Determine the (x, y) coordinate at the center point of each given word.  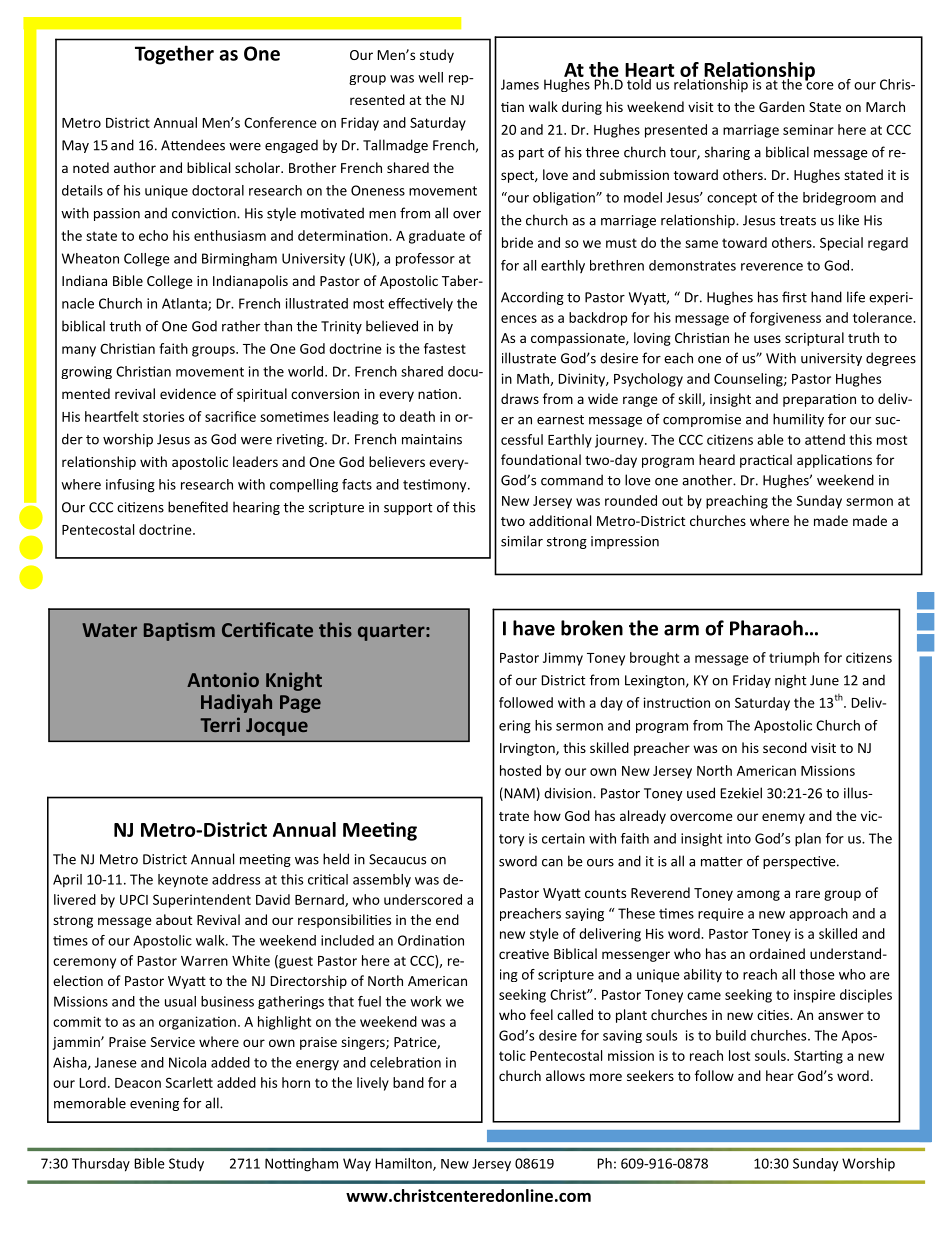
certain (563, 838)
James (520, 84)
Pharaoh (766, 628)
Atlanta (185, 304)
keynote (183, 881)
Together (174, 55)
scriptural (814, 339)
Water (109, 630)
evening (154, 1104)
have (534, 628)
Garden (782, 106)
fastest (445, 348)
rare (808, 894)
